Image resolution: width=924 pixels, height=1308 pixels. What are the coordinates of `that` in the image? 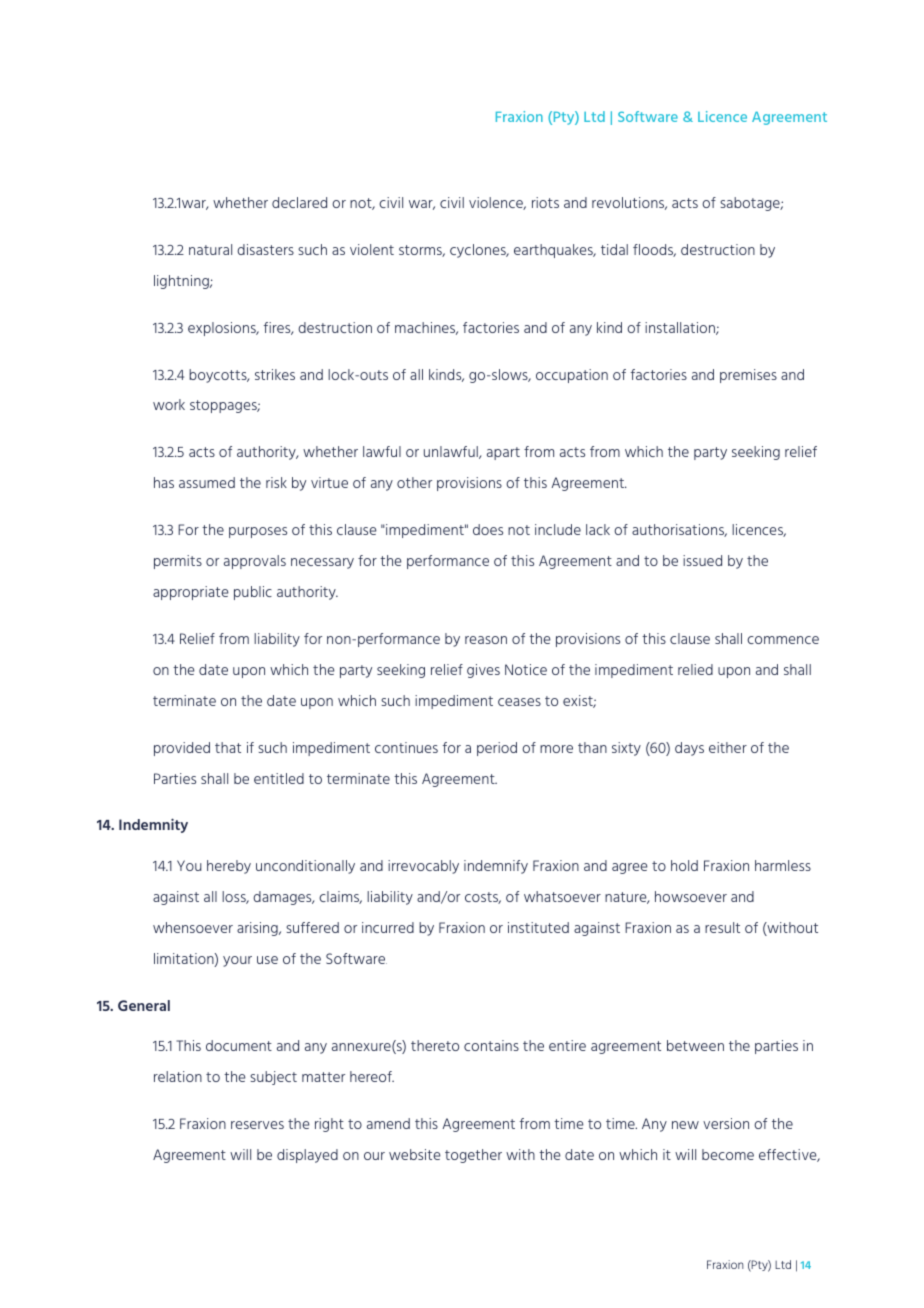 It's located at (228, 747).
